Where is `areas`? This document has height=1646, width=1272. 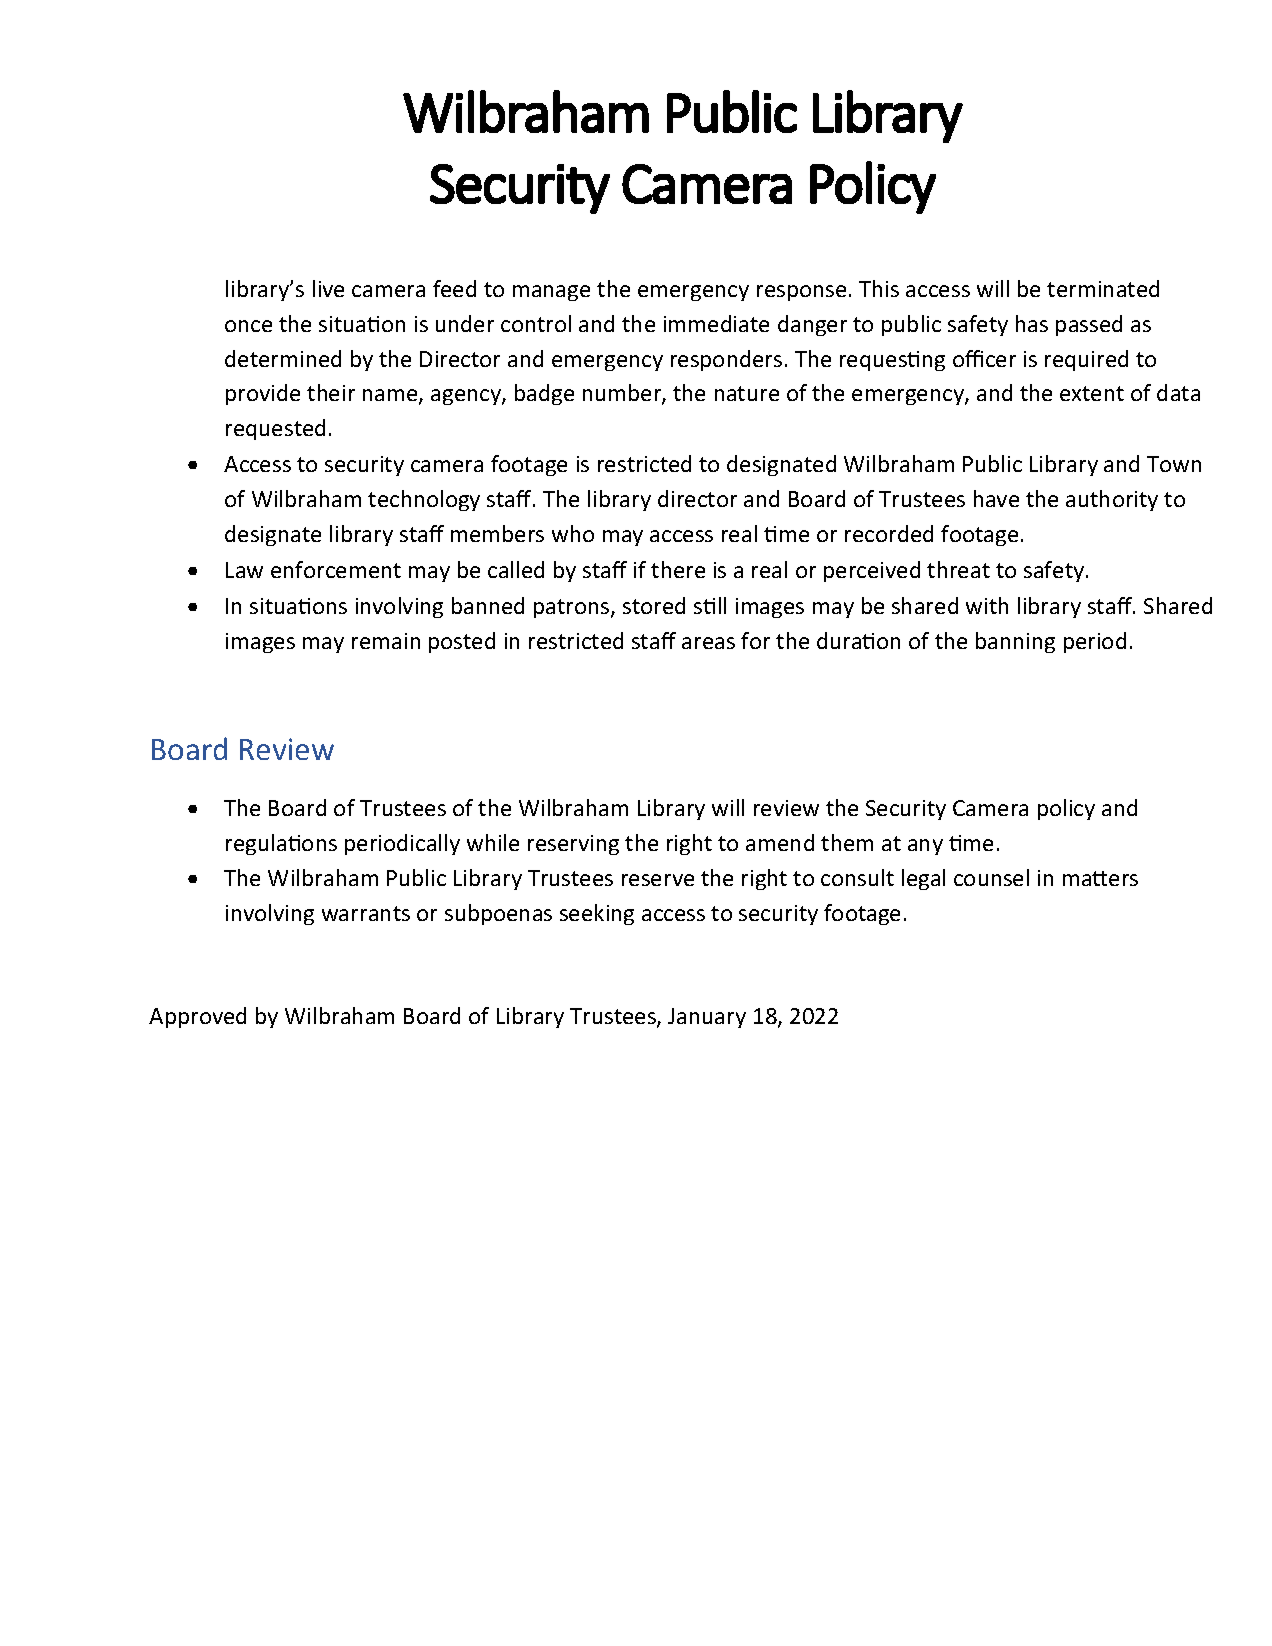 areas is located at coordinates (708, 643).
